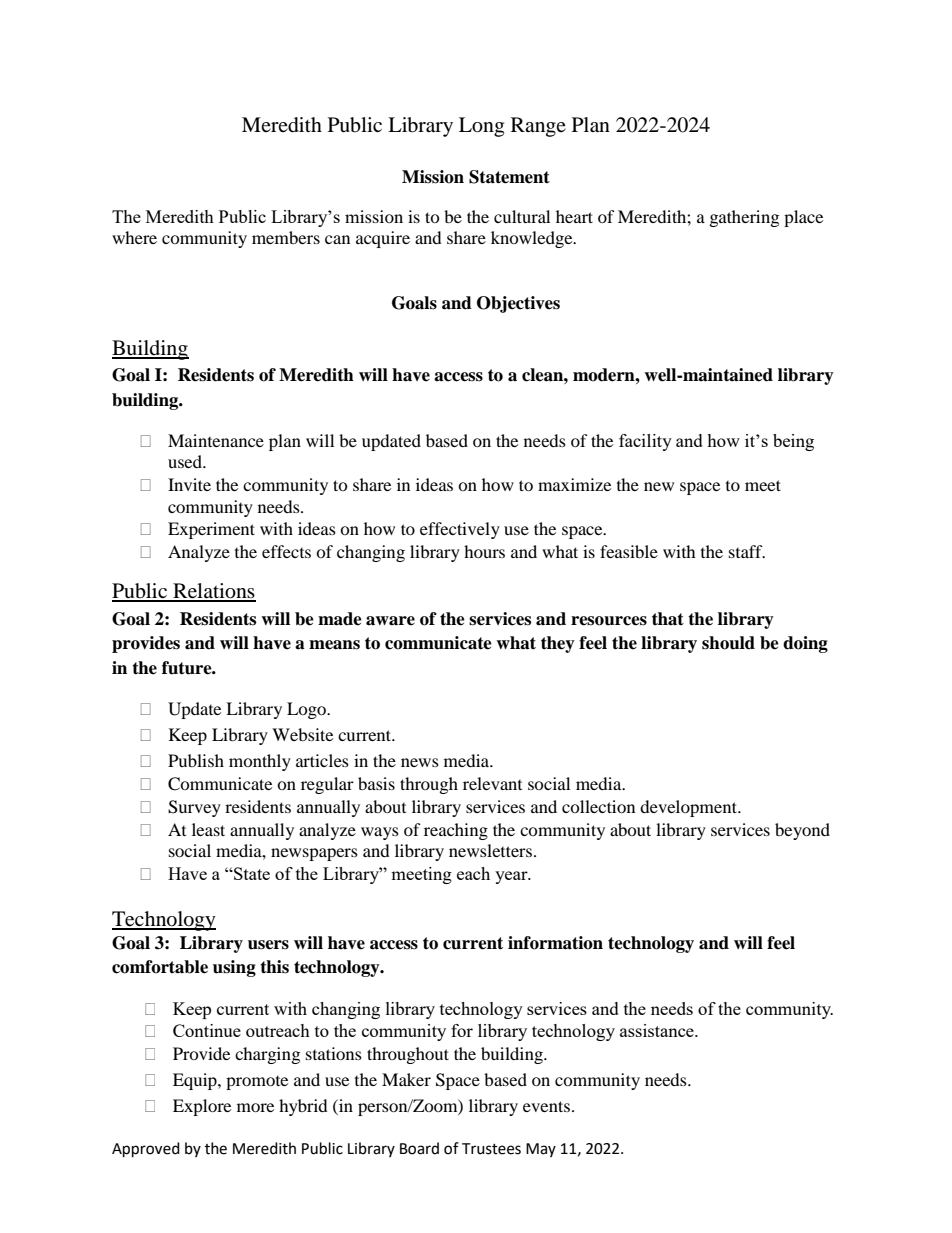 The image size is (952, 1233). I want to click on Long, so click(481, 127).
